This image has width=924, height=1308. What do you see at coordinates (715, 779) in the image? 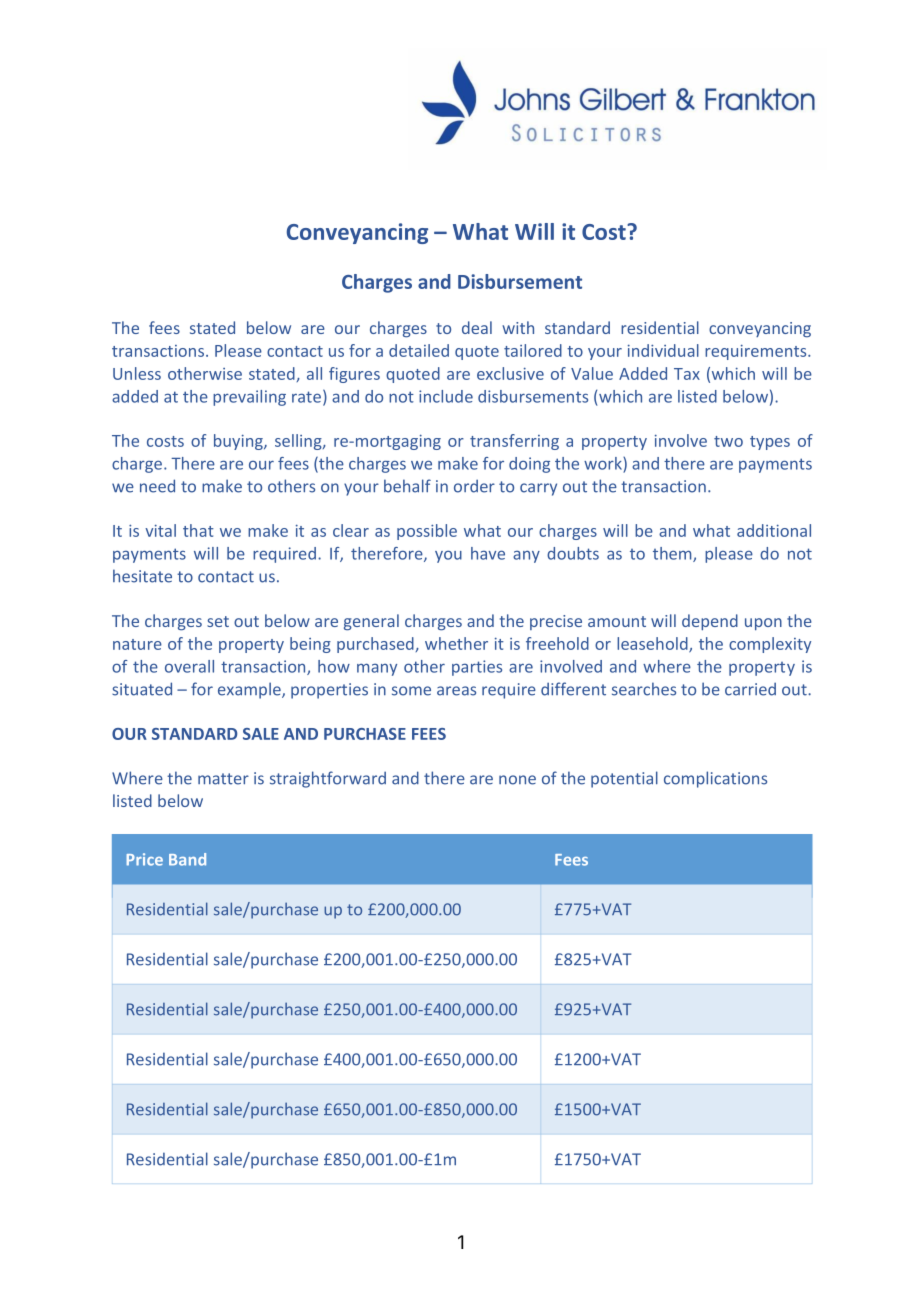
I see `complications` at bounding box center [715, 779].
